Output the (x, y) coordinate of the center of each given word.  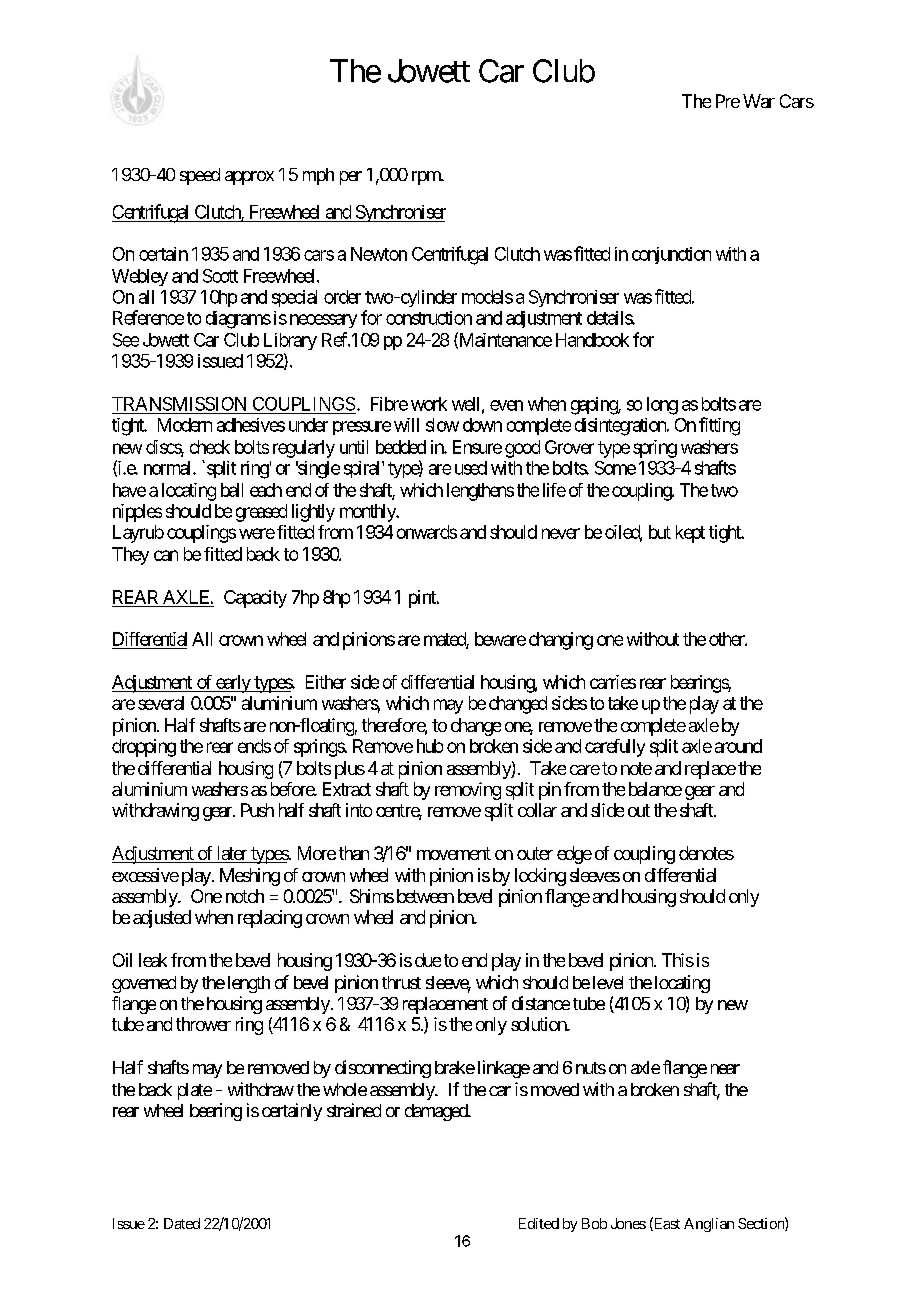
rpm (427, 178)
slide (607, 810)
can (166, 555)
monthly (369, 513)
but (660, 532)
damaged (437, 1112)
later (231, 854)
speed (200, 176)
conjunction (671, 255)
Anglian (709, 1225)
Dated (182, 1223)
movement (454, 853)
